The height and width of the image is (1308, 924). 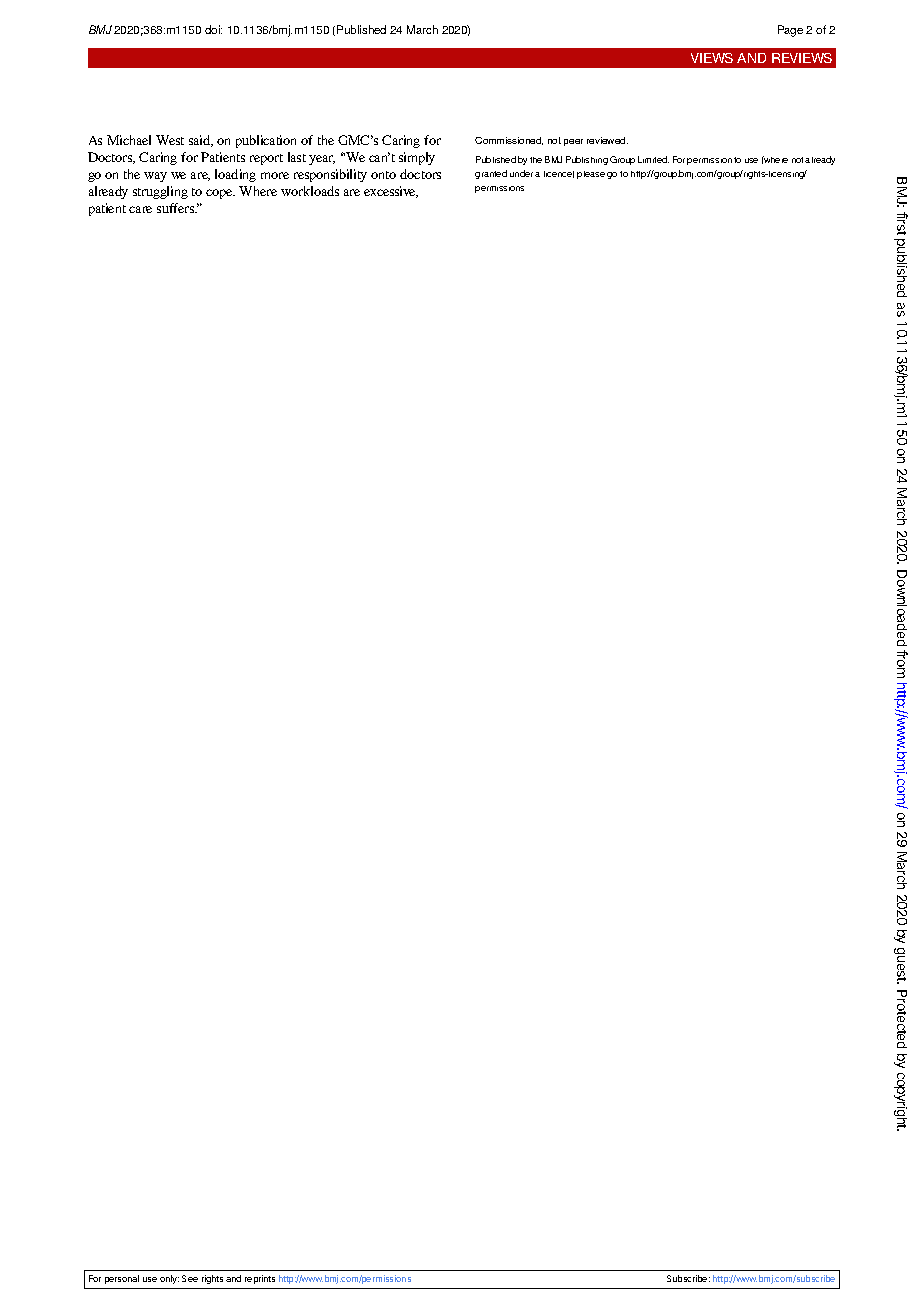 What do you see at coordinates (591, 175) in the image?
I see `please` at bounding box center [591, 175].
